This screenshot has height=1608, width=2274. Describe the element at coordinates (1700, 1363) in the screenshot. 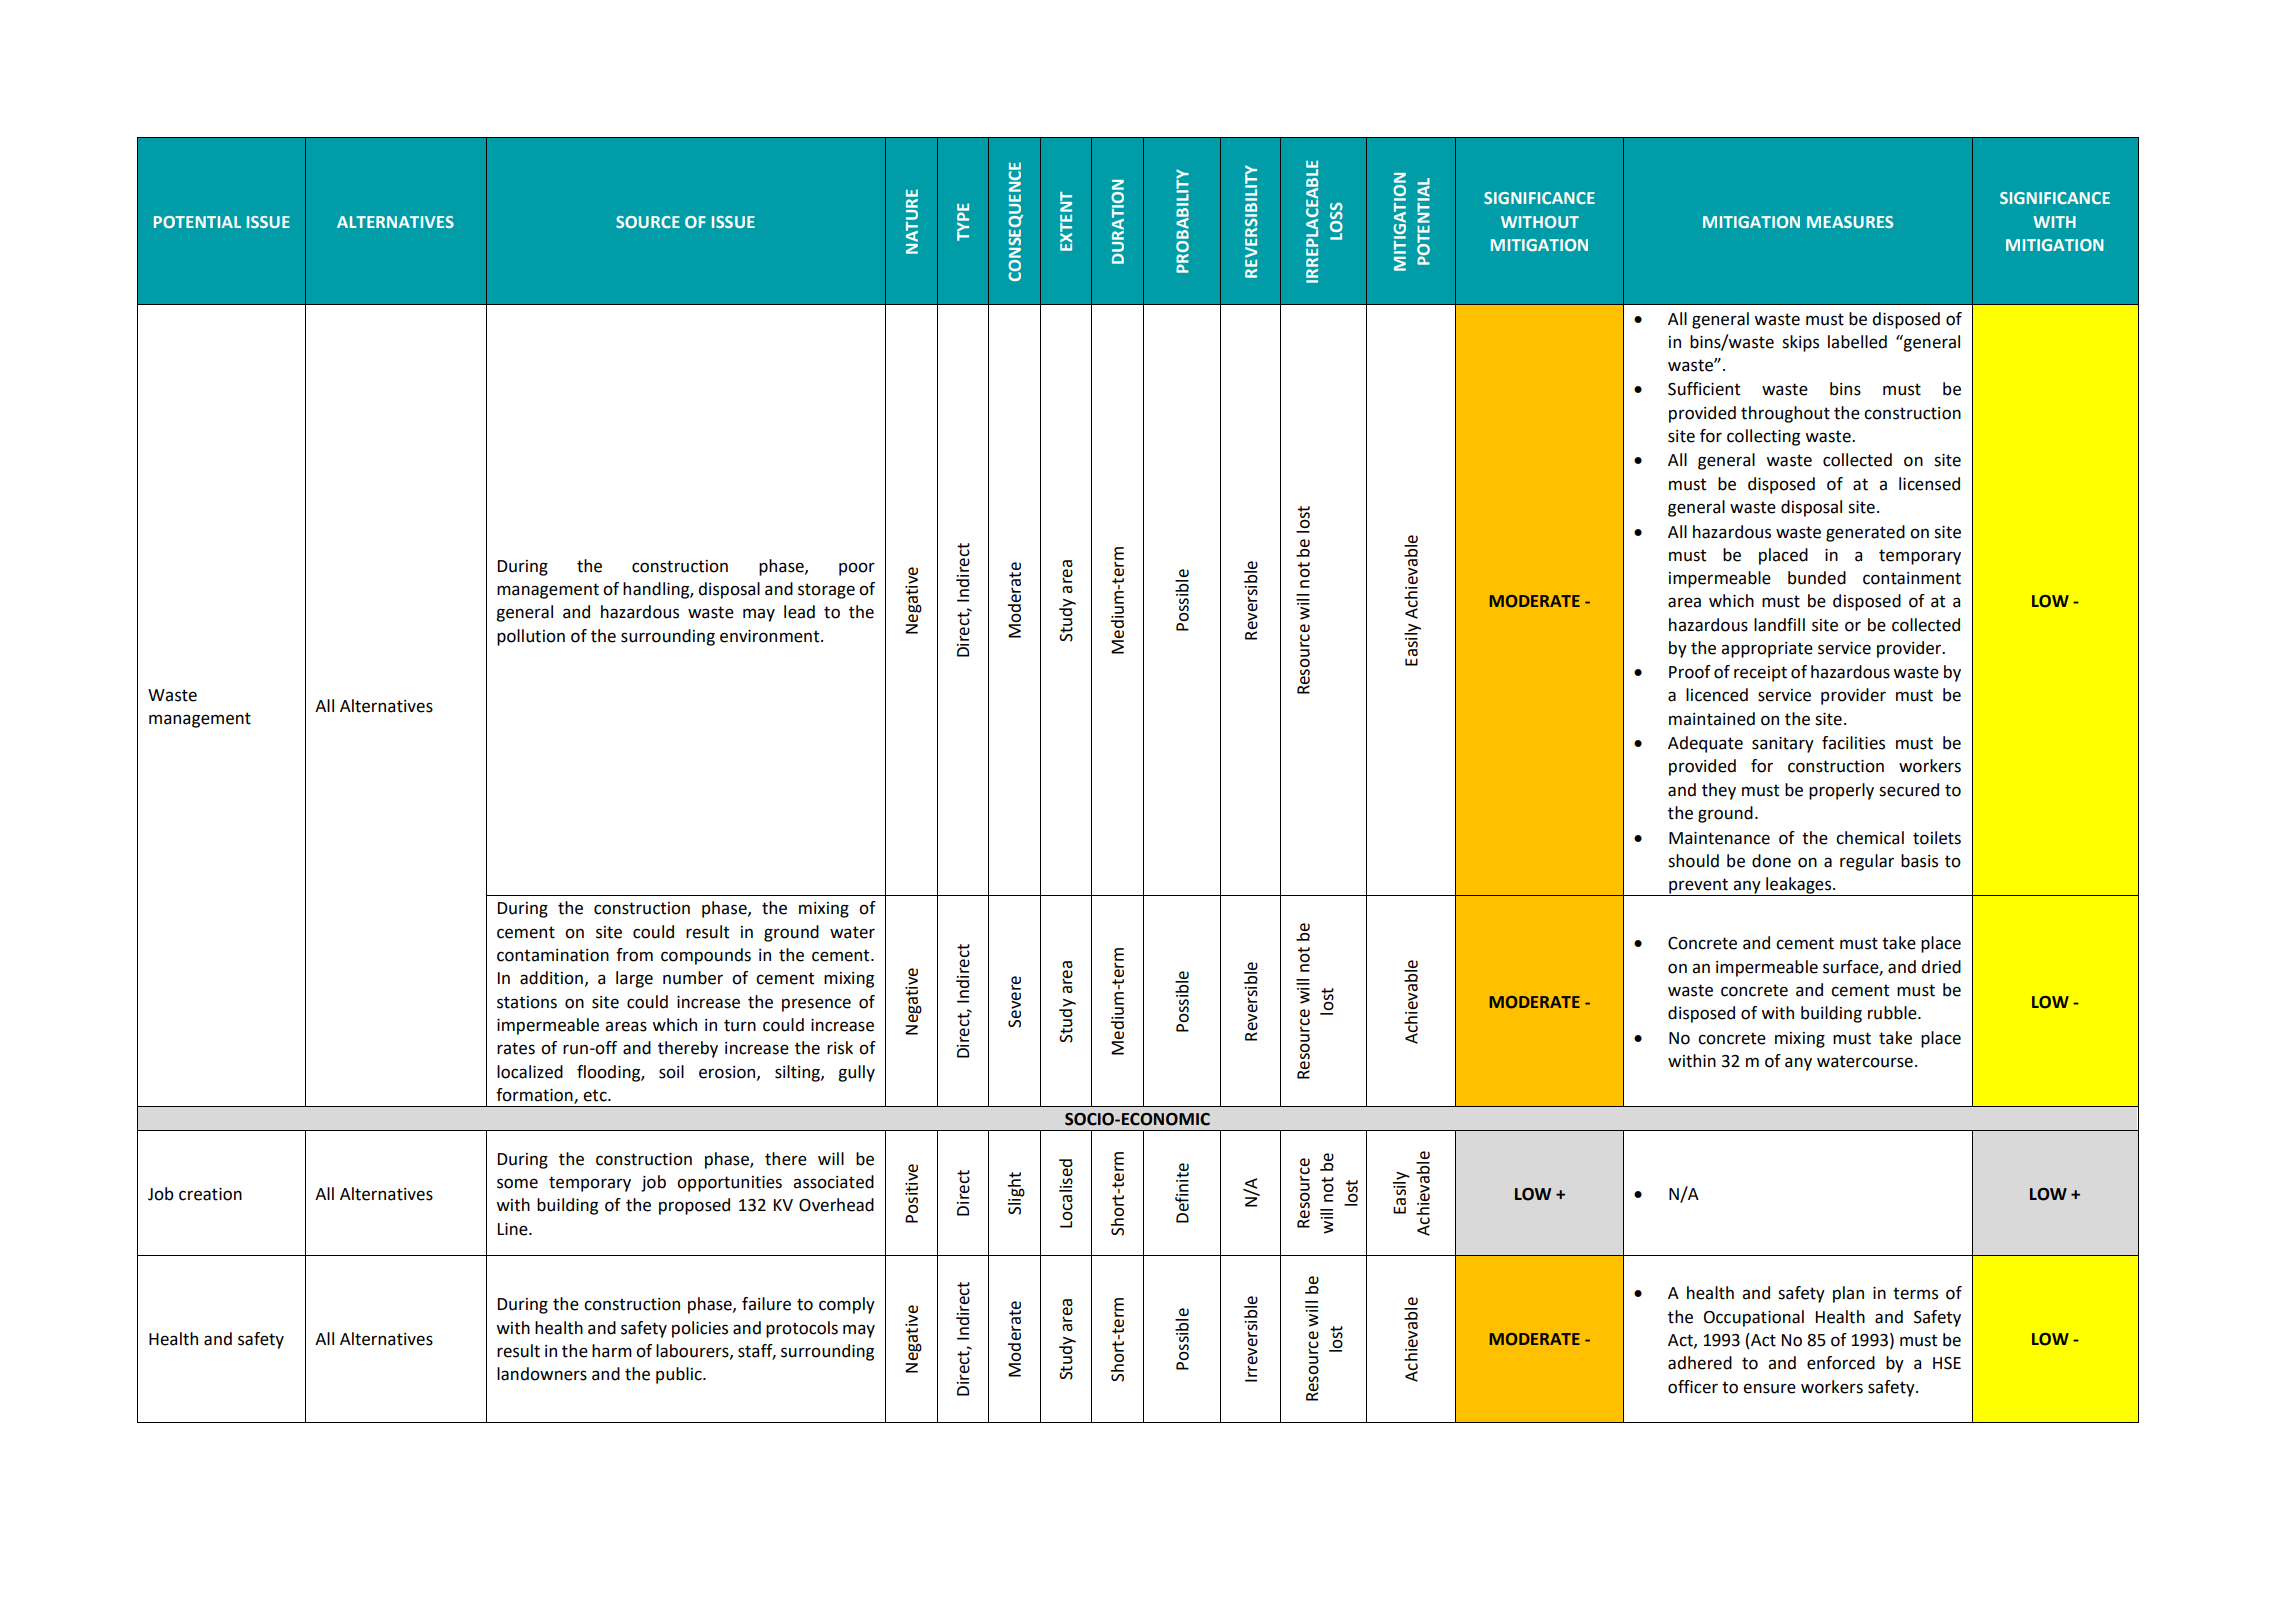

I see `adhered` at that location.
